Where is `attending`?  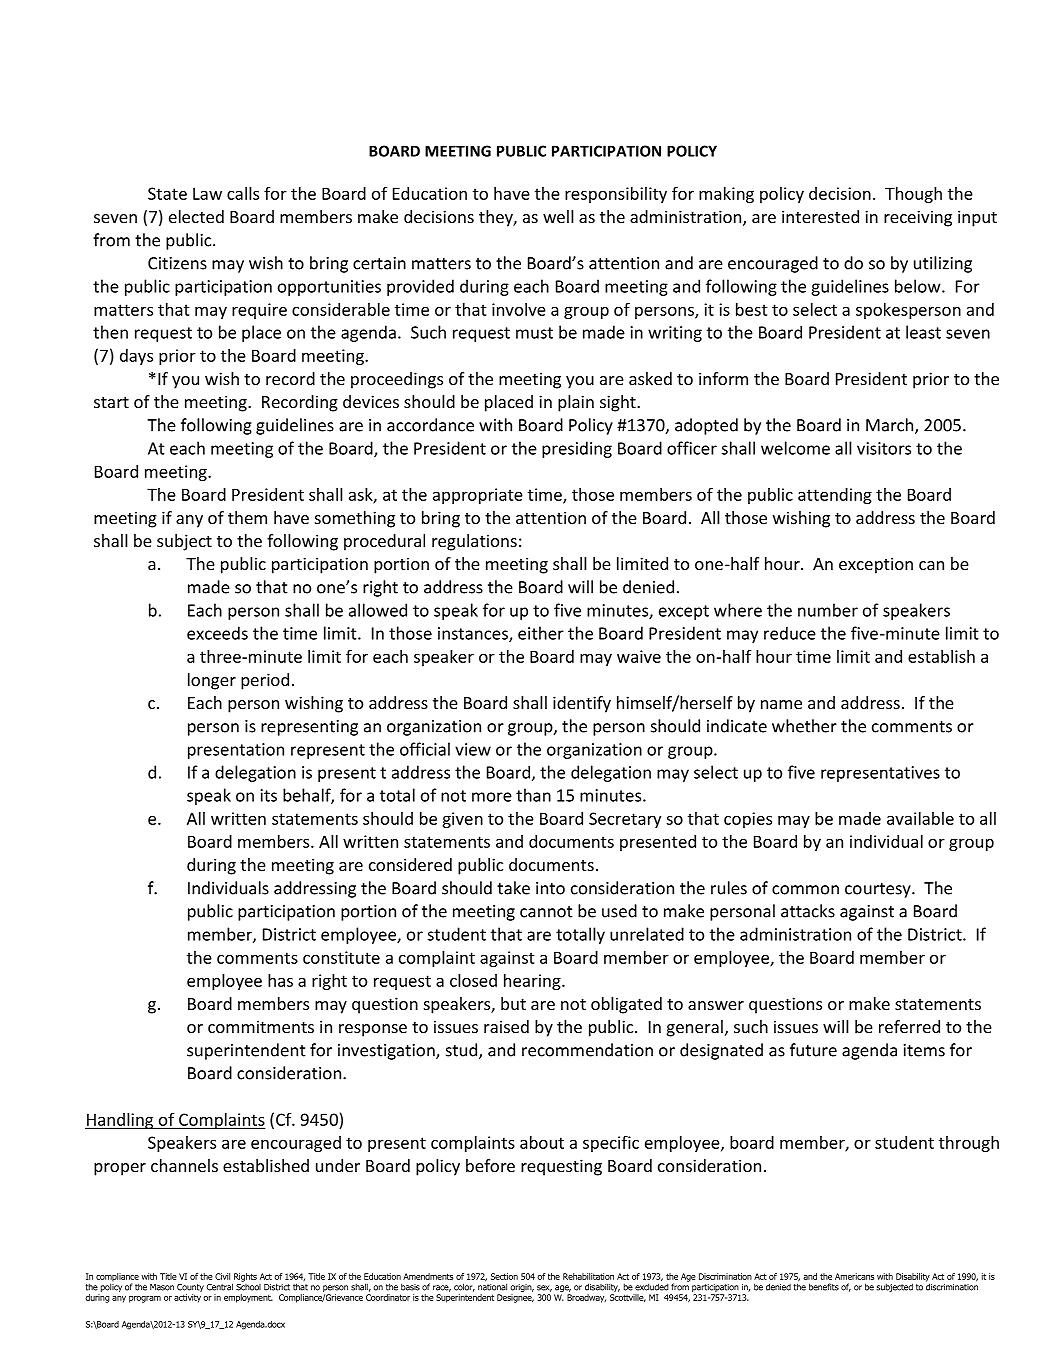 attending is located at coordinates (835, 496).
